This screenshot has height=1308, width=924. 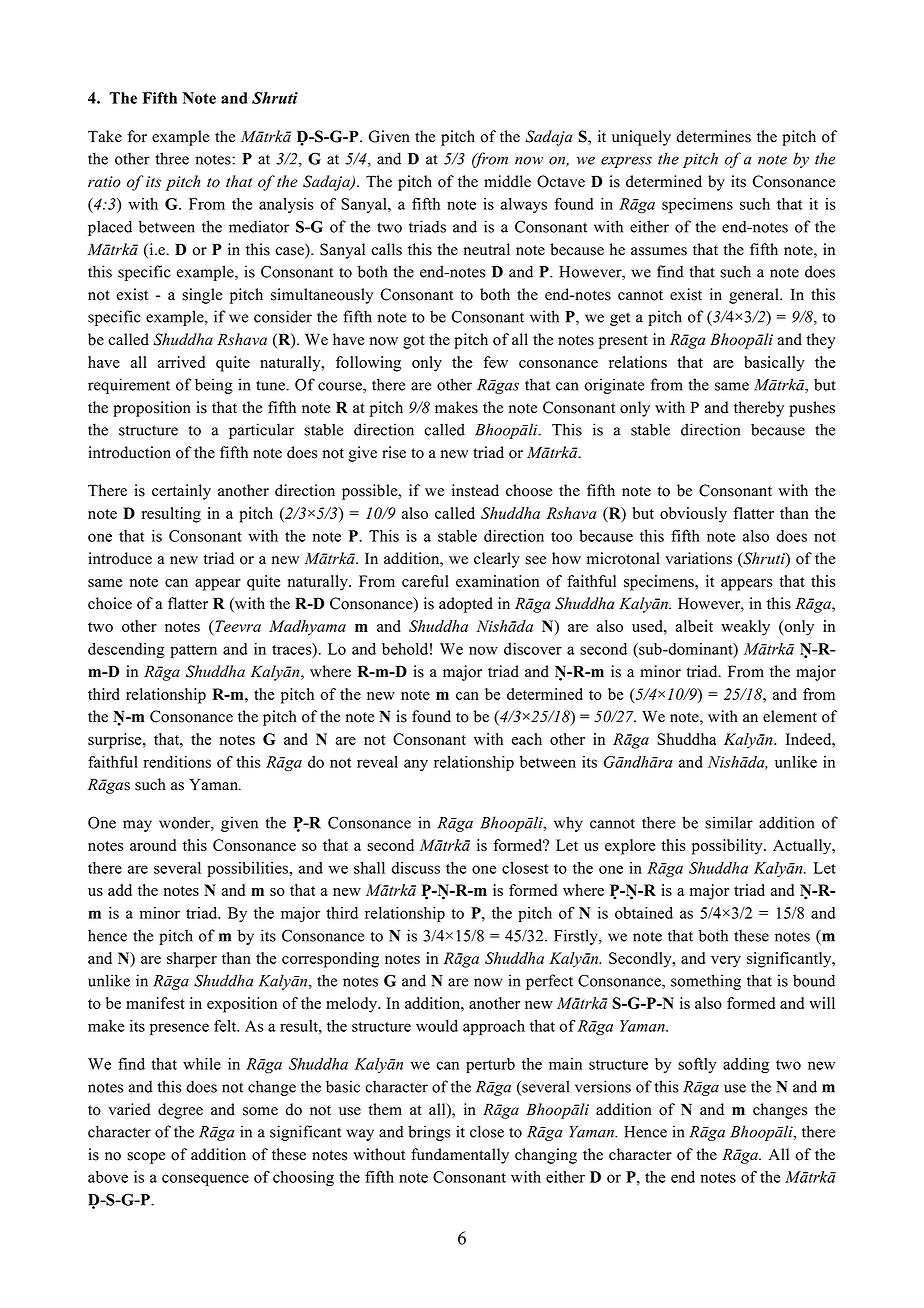 I want to click on three, so click(x=172, y=158).
